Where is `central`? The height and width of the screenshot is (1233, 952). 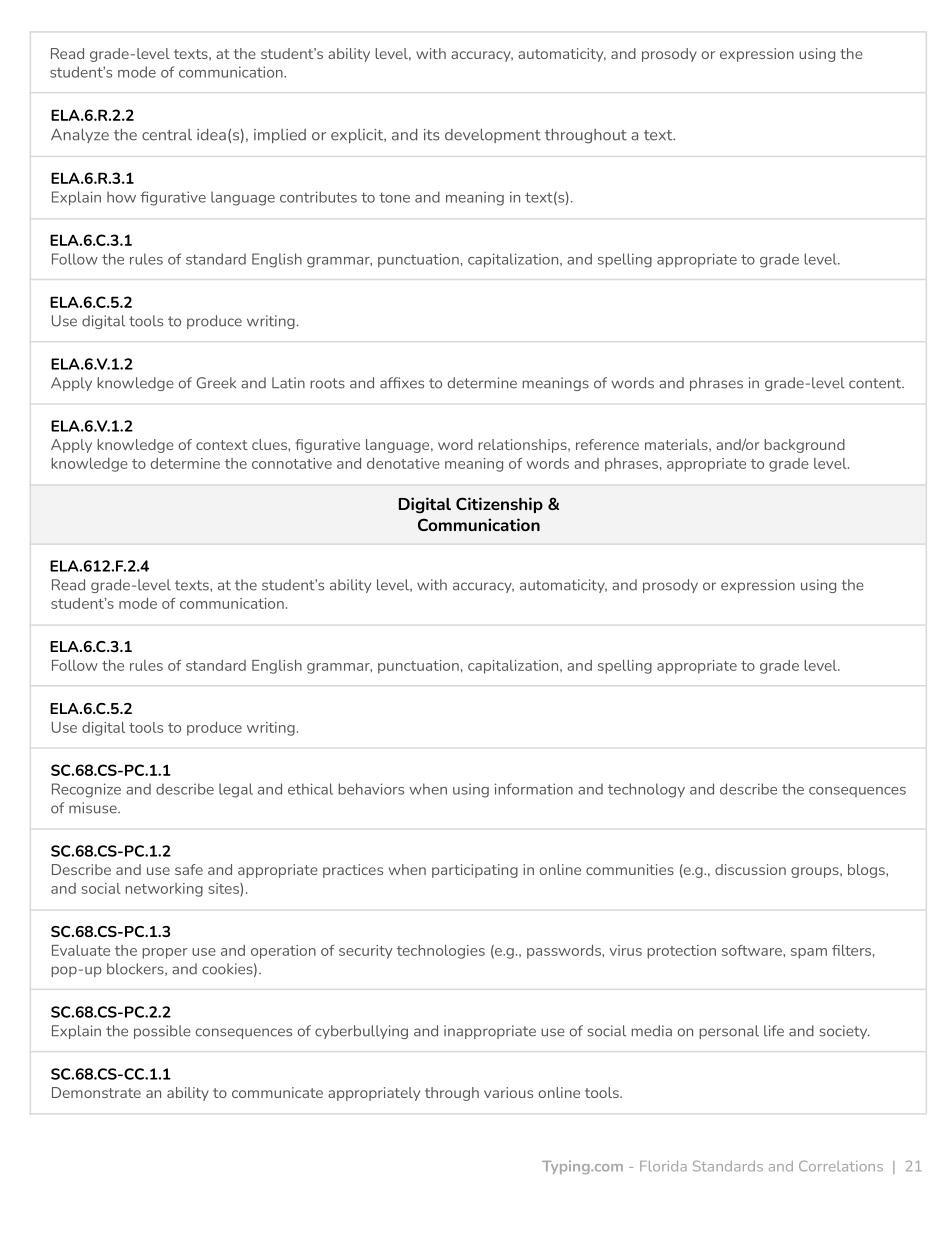
central is located at coordinates (167, 135).
